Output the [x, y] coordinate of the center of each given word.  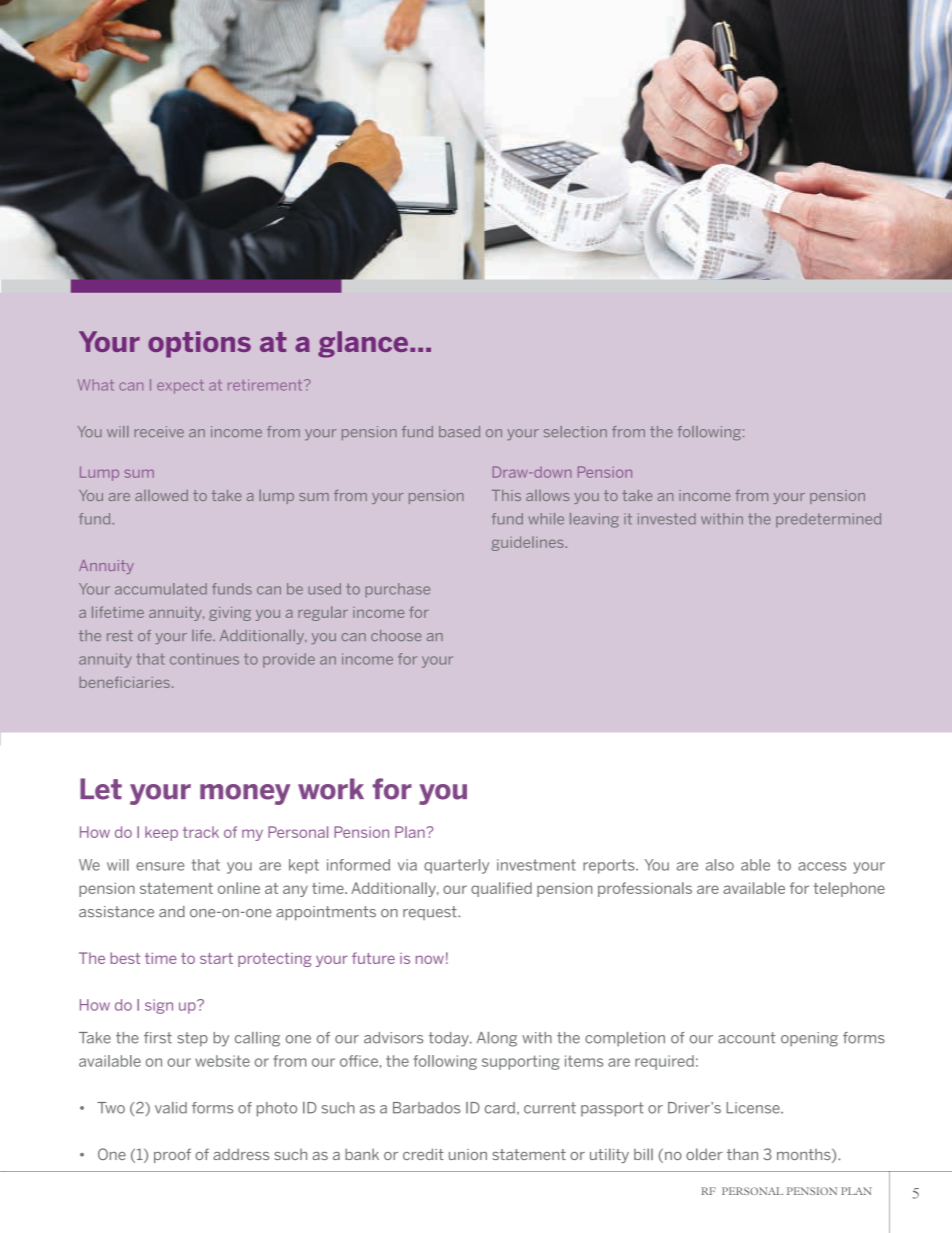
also [720, 865]
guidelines [529, 543]
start [216, 958]
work [331, 789]
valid [171, 1108]
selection [575, 432]
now [430, 959]
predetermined [828, 520]
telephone [849, 889]
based [459, 431]
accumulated [161, 589]
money [245, 794]
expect [180, 387]
